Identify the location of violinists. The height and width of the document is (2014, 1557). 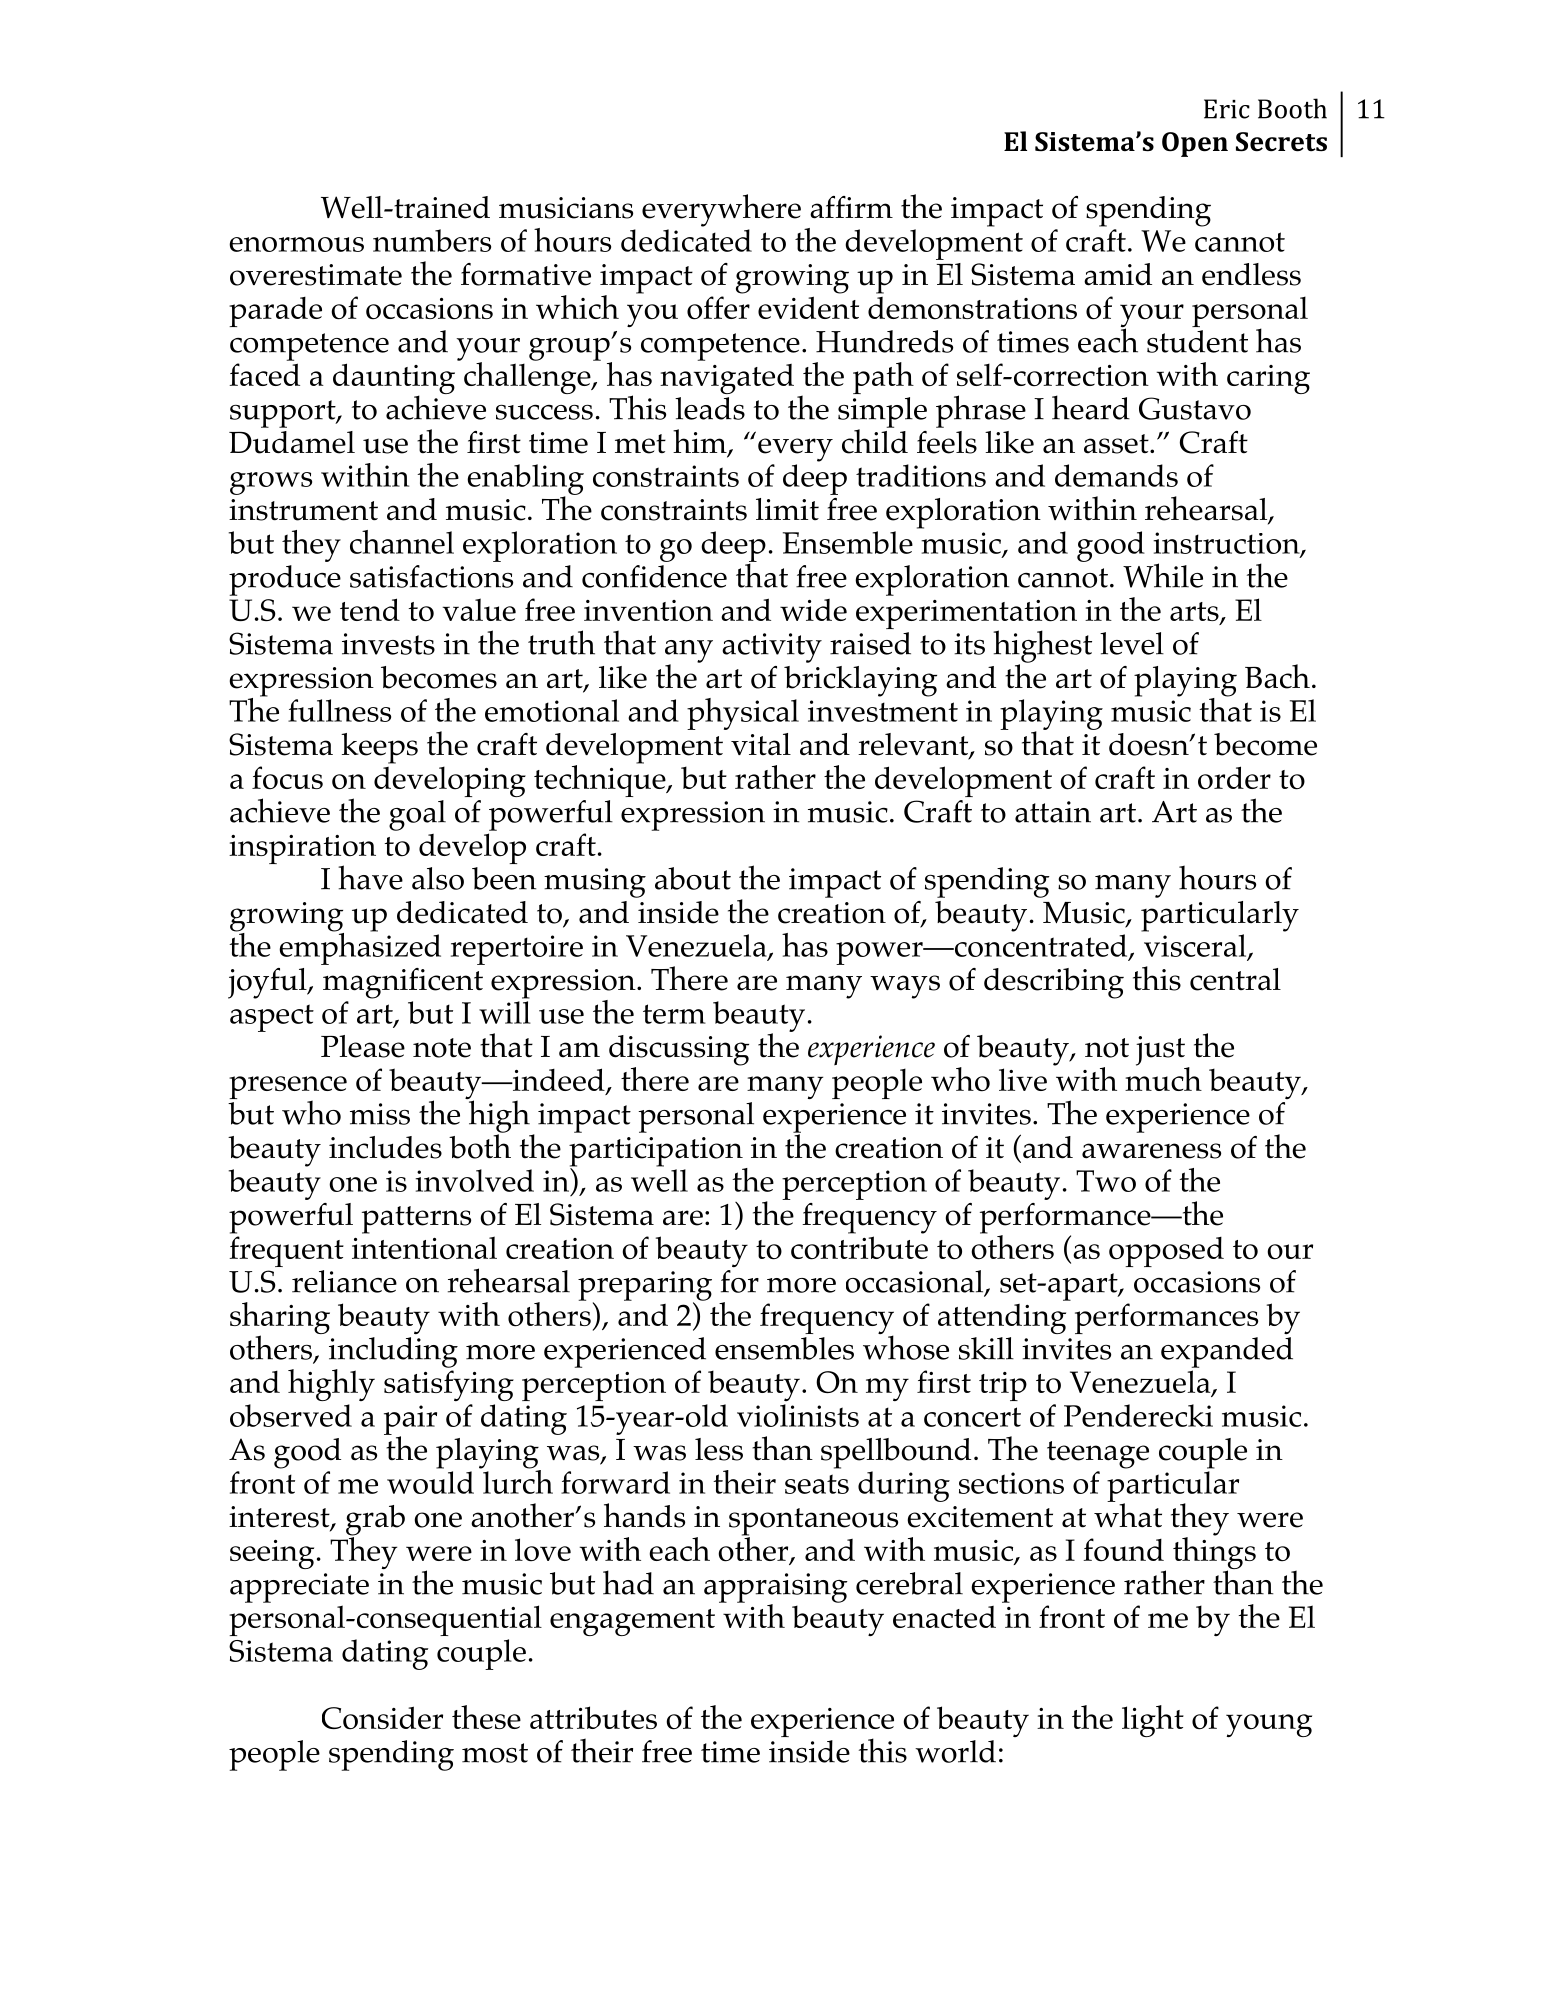
(798, 1415).
